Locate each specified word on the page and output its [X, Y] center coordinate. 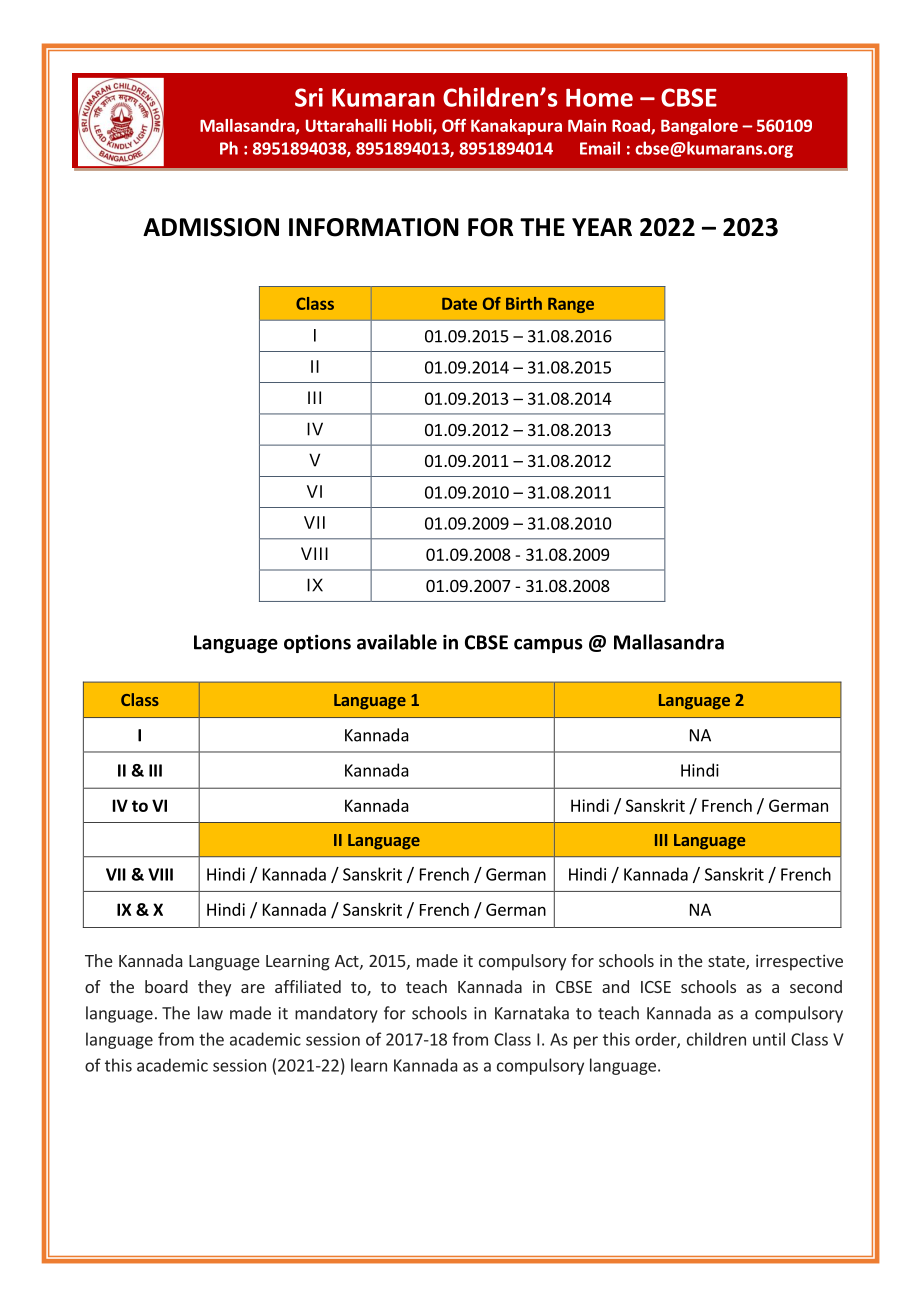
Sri [309, 97]
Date [459, 304]
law [210, 1013]
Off [454, 125]
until [769, 1039]
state [727, 963]
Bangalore [699, 127]
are [253, 988]
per [586, 1042]
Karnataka [532, 1013]
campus [548, 646]
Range [571, 305]
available [397, 642]
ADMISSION [211, 227]
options [317, 644]
